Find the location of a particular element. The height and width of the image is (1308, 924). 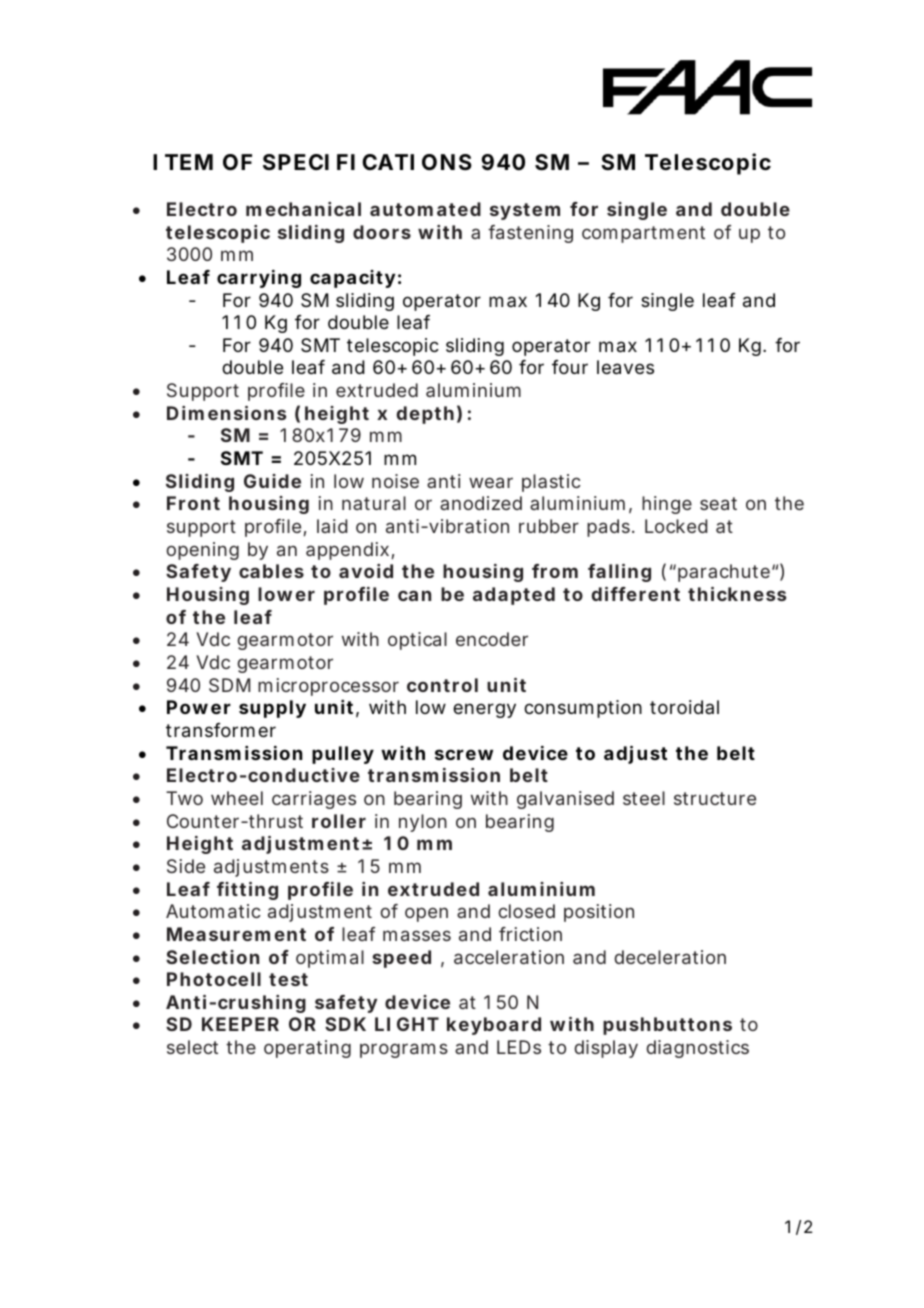

different is located at coordinates (636, 594).
